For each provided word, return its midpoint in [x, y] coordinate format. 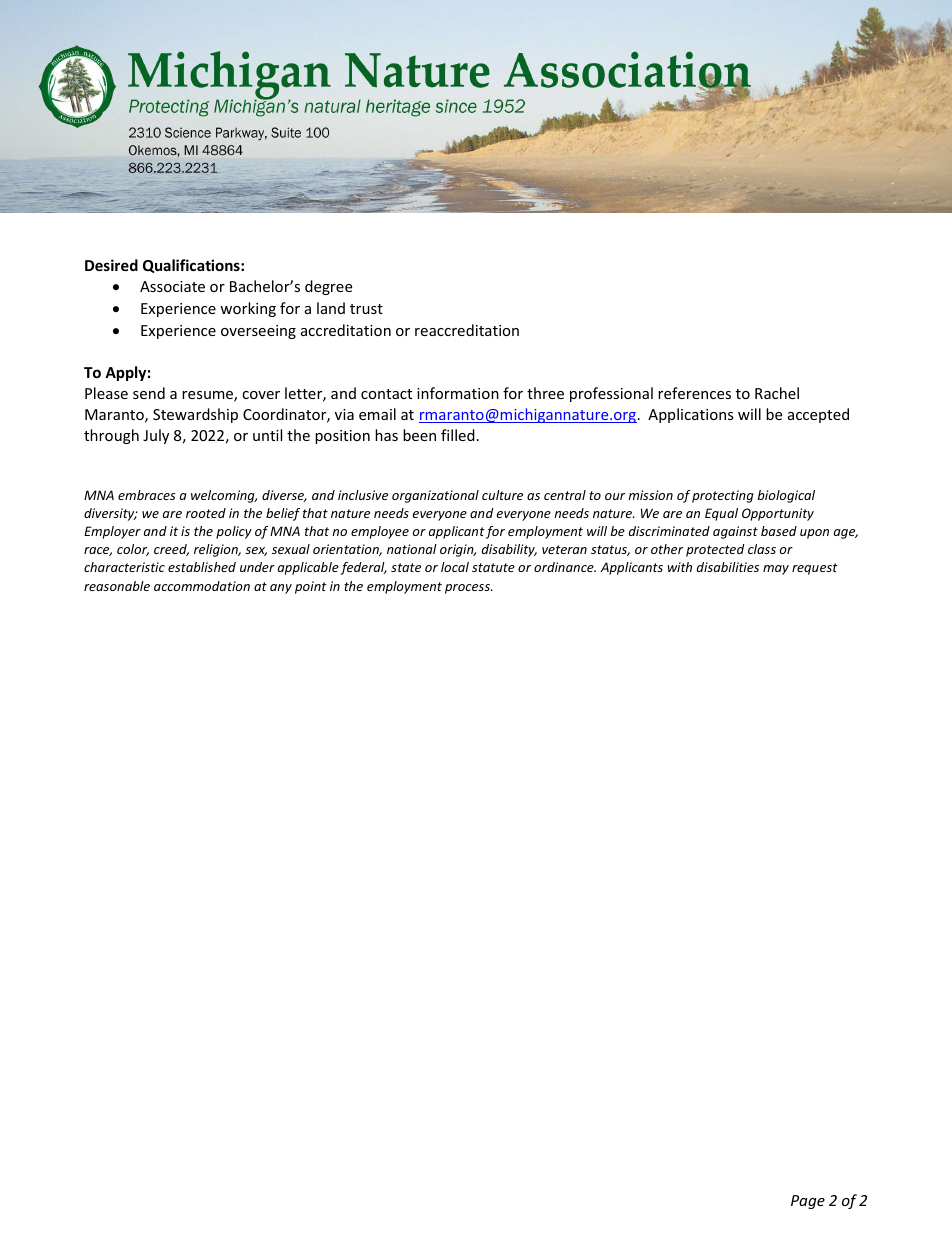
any [281, 589]
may [776, 570]
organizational [435, 496]
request [815, 569]
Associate [172, 286]
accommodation [202, 586]
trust [366, 309]
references [694, 393]
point [311, 587]
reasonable [117, 586]
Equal [721, 514]
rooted [206, 513]
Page [808, 1202]
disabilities [728, 567]
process [468, 589]
